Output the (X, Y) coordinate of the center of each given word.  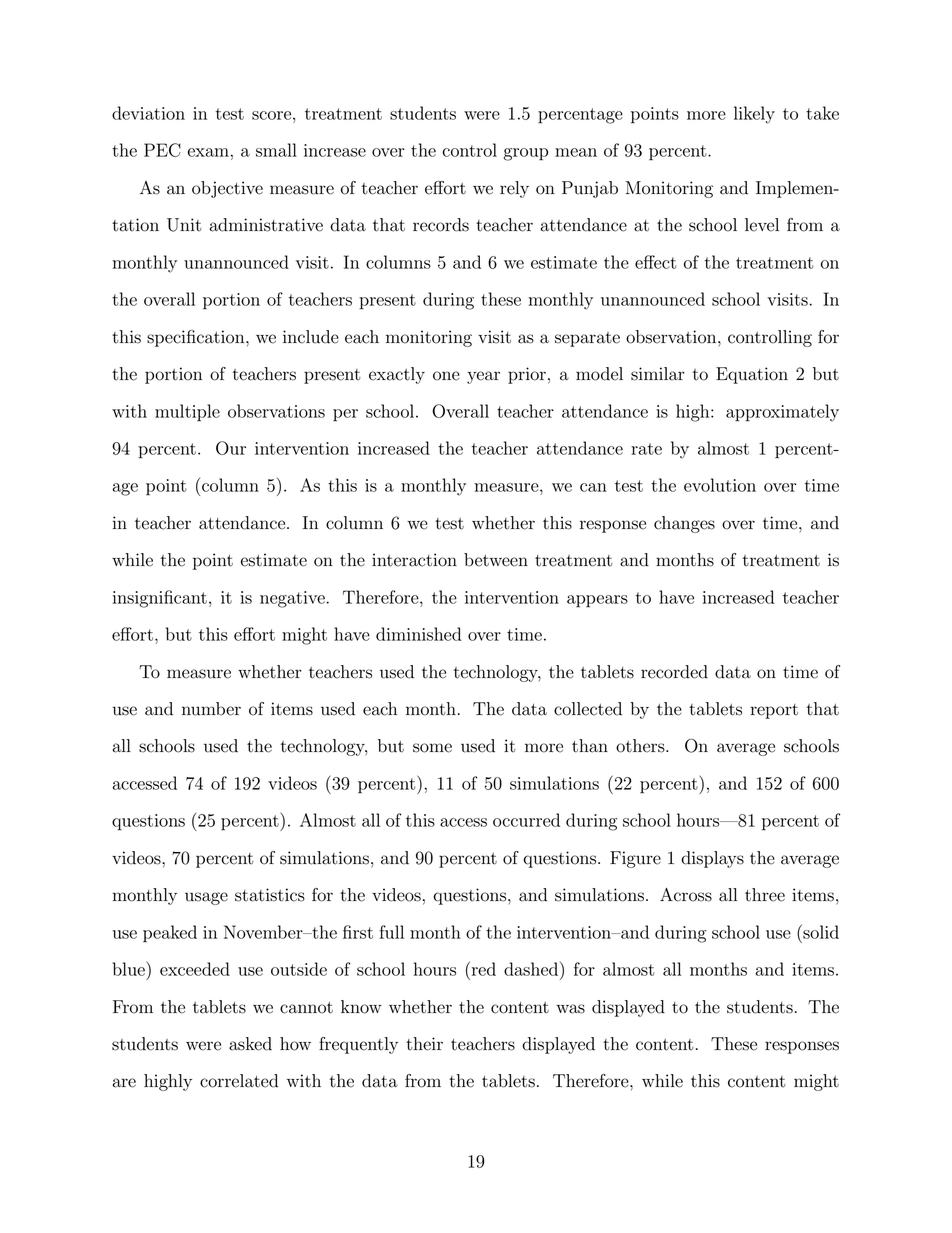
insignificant (160, 599)
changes (684, 524)
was (570, 1009)
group (526, 154)
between (496, 560)
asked (250, 1044)
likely (754, 115)
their (424, 1044)
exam (209, 152)
